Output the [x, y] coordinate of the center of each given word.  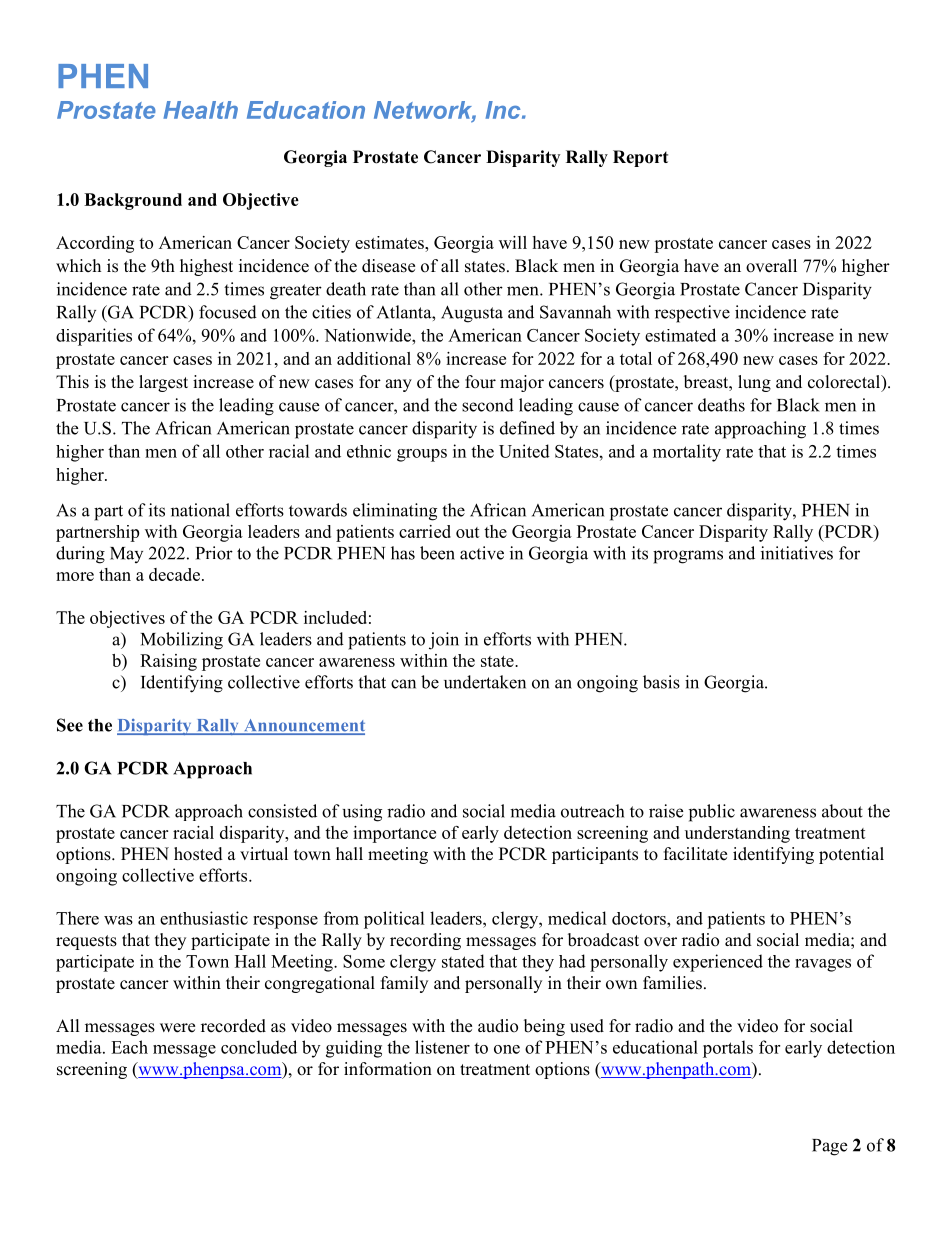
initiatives [797, 553]
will [513, 242]
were [177, 1028]
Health [200, 110]
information [388, 1069]
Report [640, 158]
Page [829, 1147]
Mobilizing [182, 641]
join [444, 641]
